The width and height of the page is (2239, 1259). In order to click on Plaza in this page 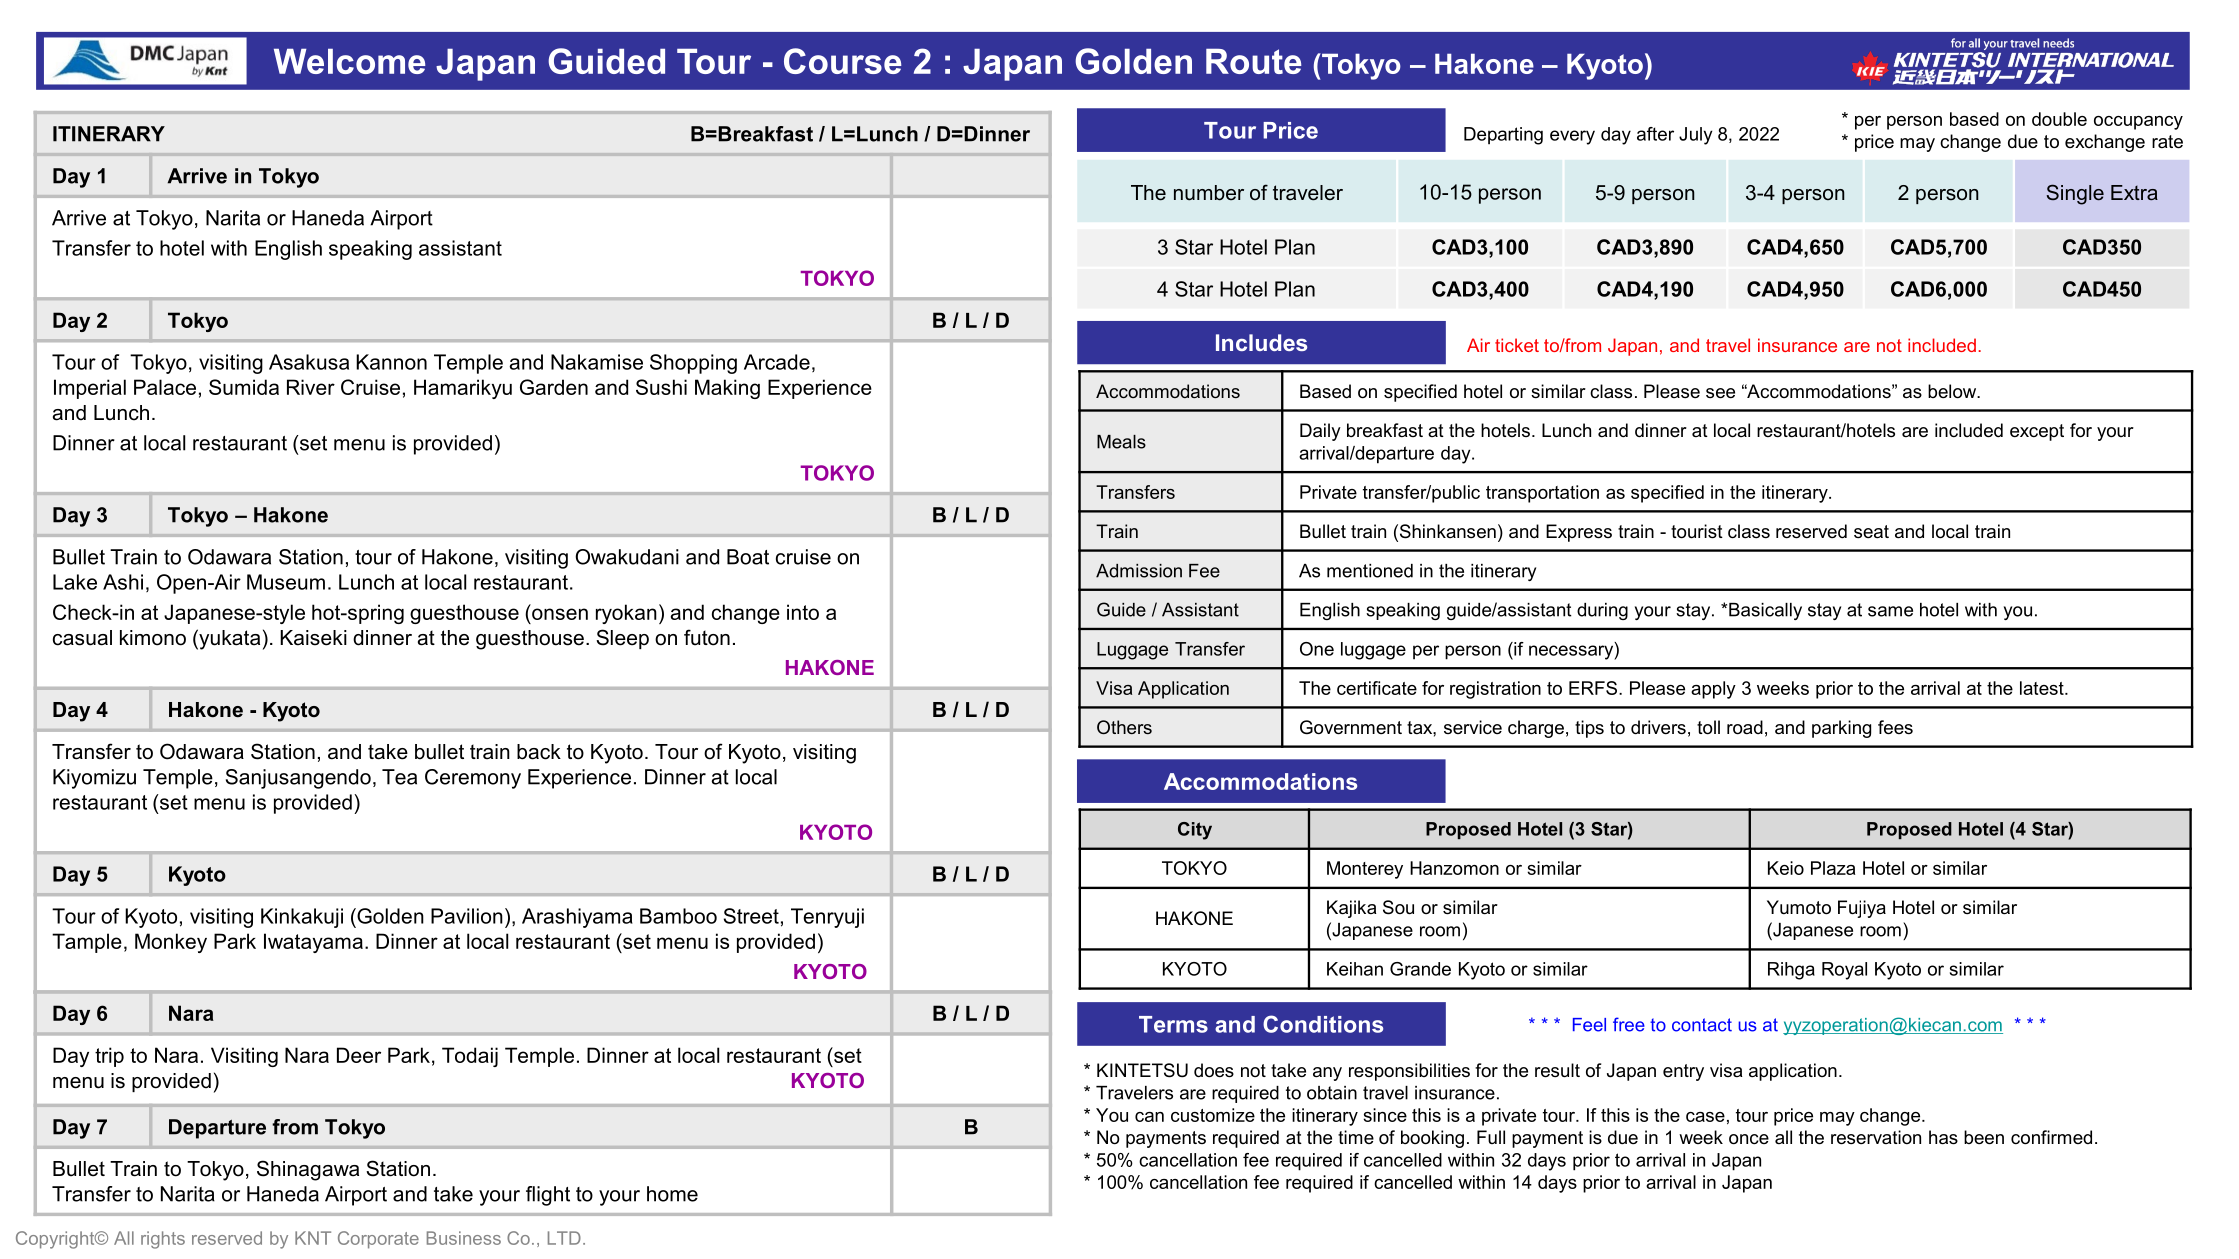, I will do `click(1833, 868)`.
